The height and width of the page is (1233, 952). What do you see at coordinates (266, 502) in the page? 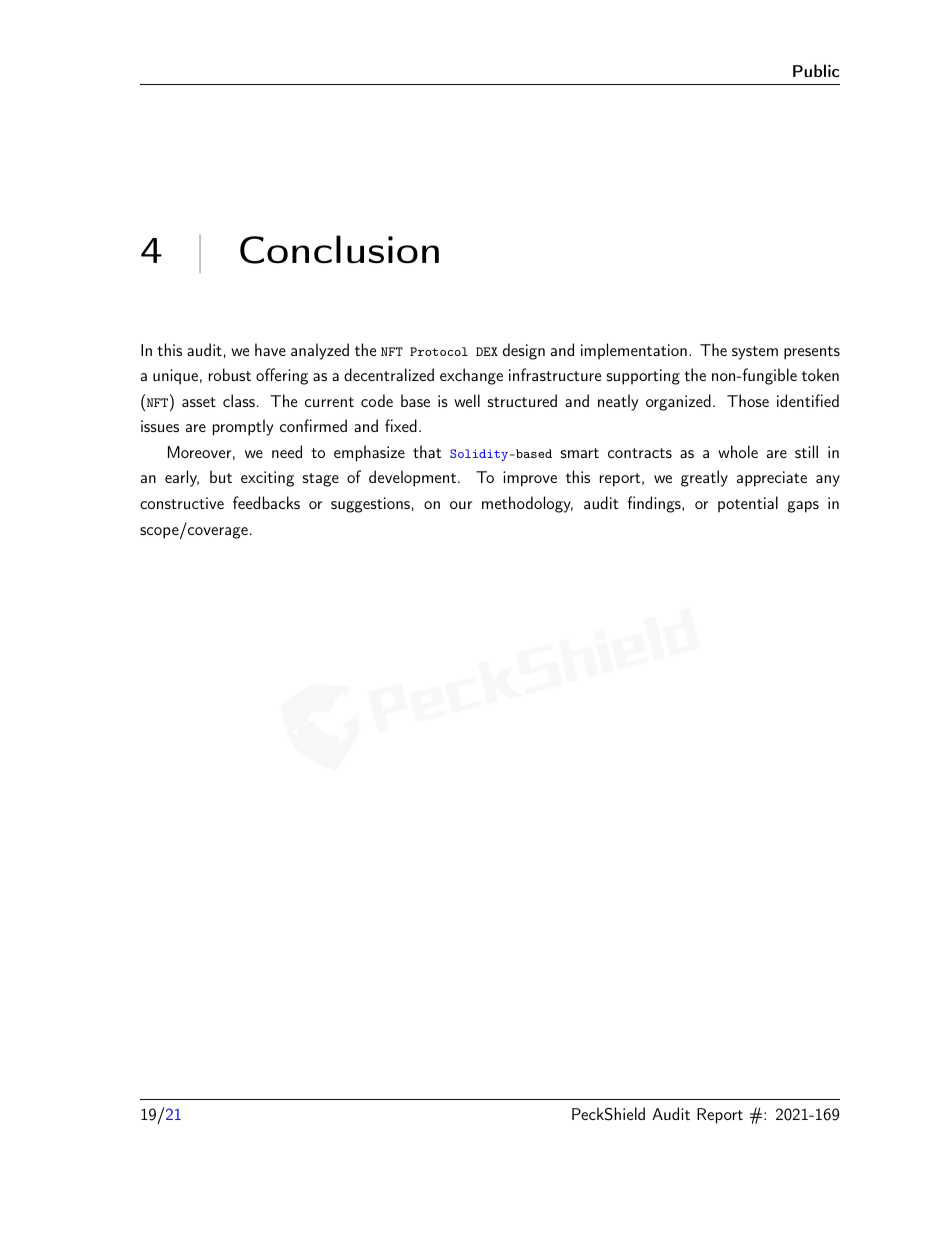
I see `feedbacks` at bounding box center [266, 502].
